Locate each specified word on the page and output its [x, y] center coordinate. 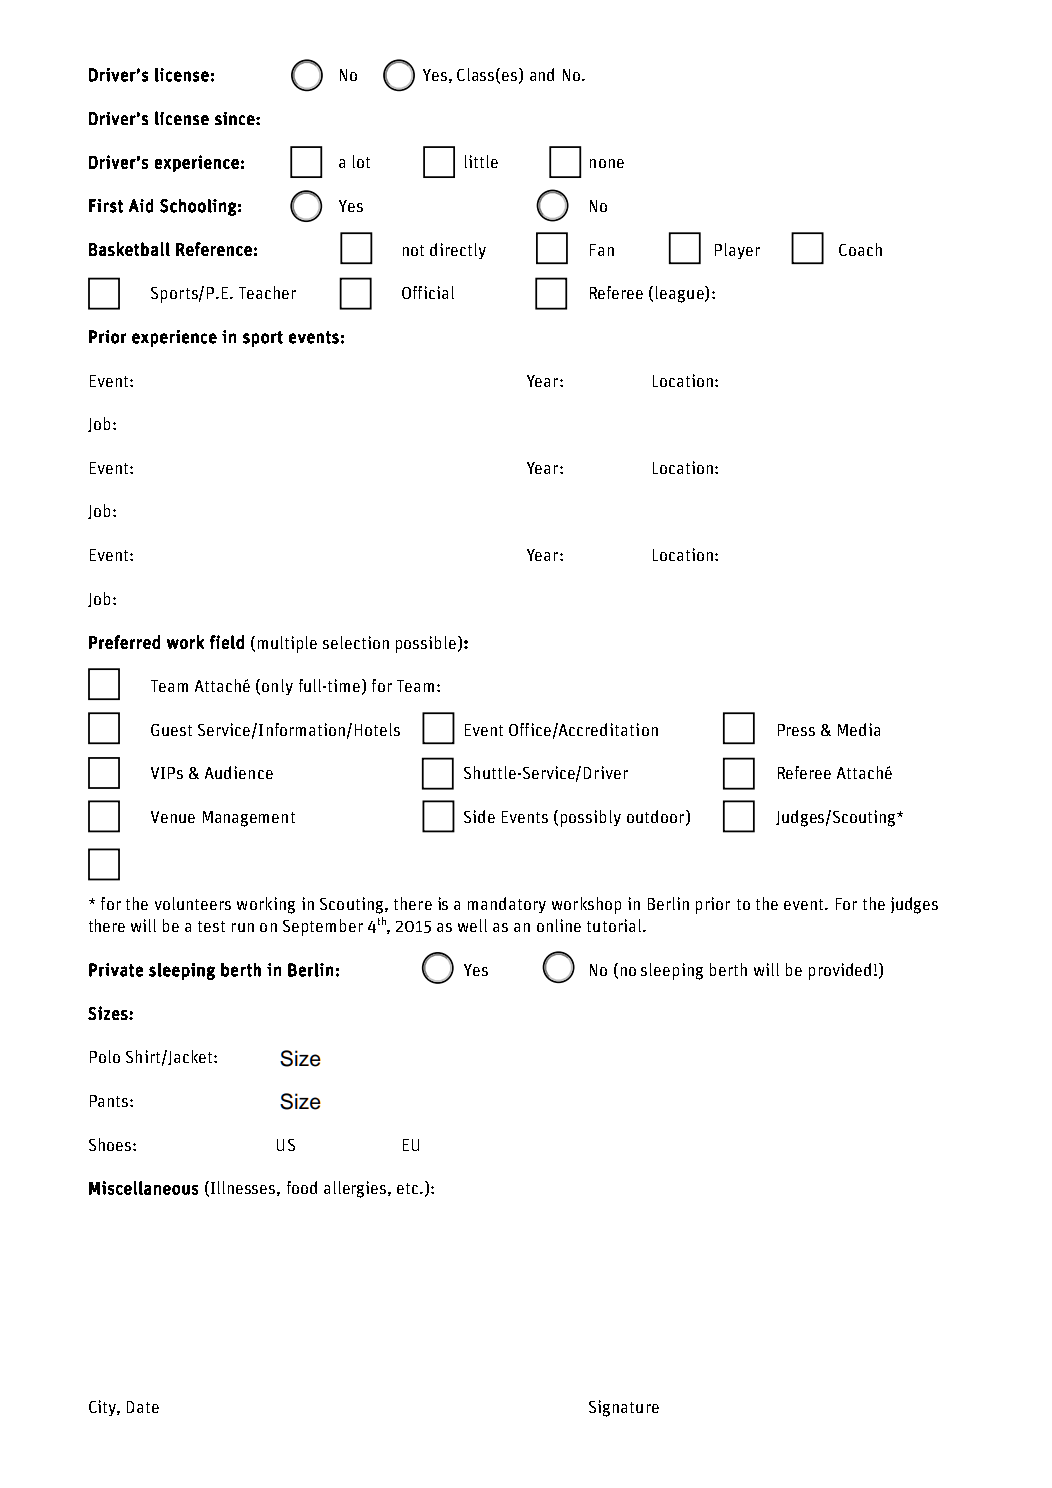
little [481, 161]
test [211, 926]
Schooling [198, 207]
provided [840, 971]
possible [426, 644]
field [227, 642]
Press [796, 730]
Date [143, 1407]
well [472, 925]
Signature [624, 1408]
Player [737, 251]
